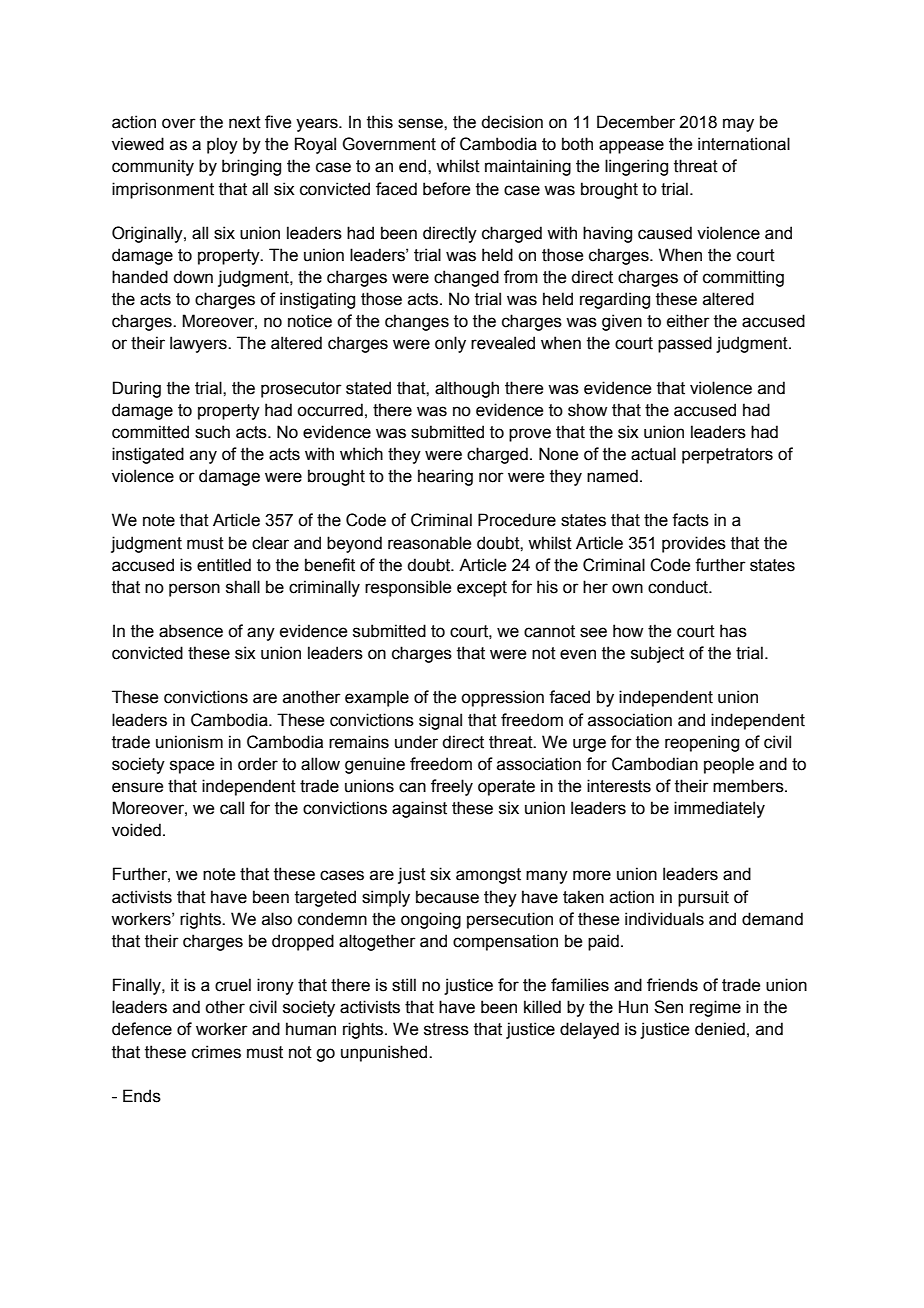  Describe the element at coordinates (744, 144) in the screenshot. I see `international` at that location.
